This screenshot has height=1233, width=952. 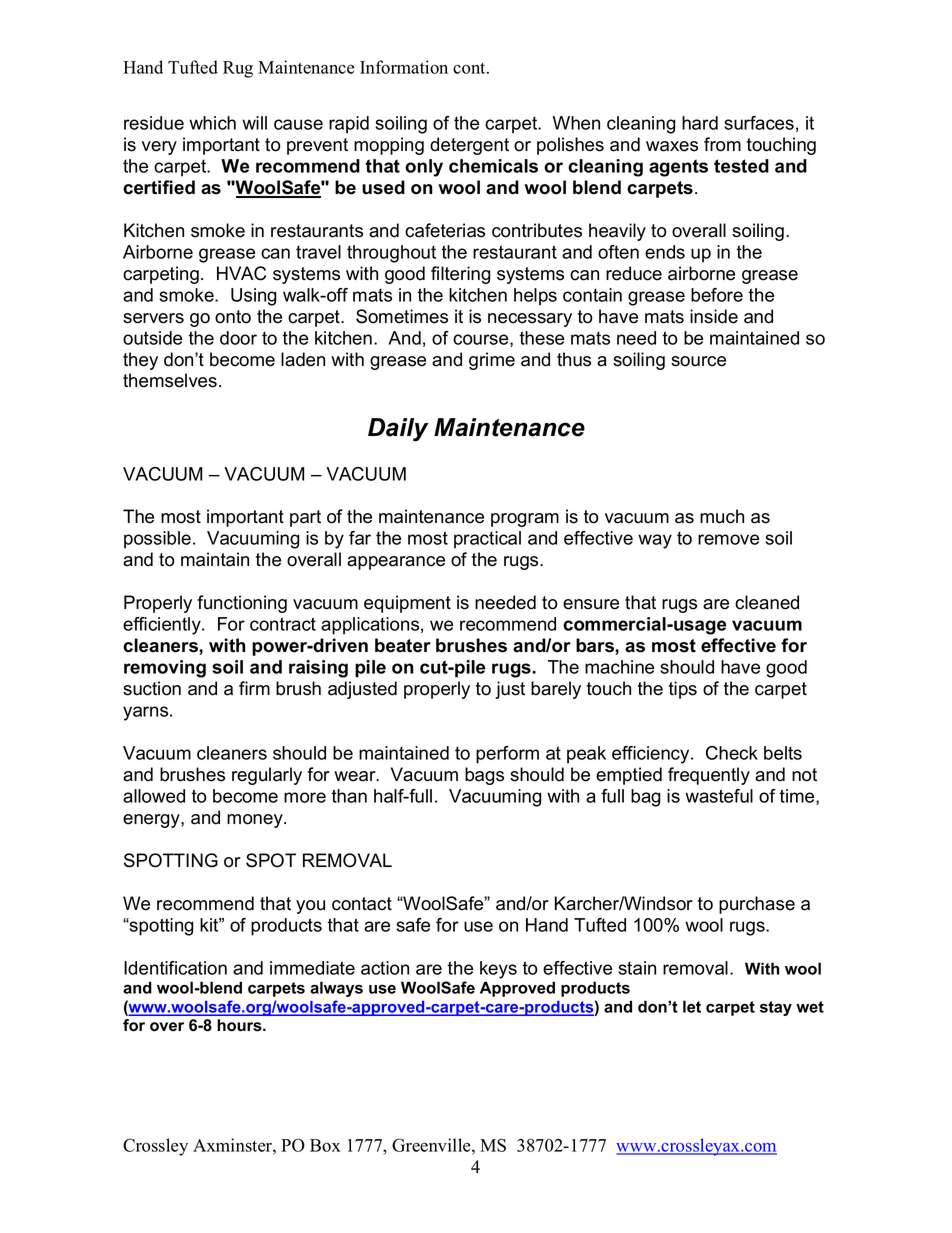 I want to click on which, so click(x=212, y=123).
